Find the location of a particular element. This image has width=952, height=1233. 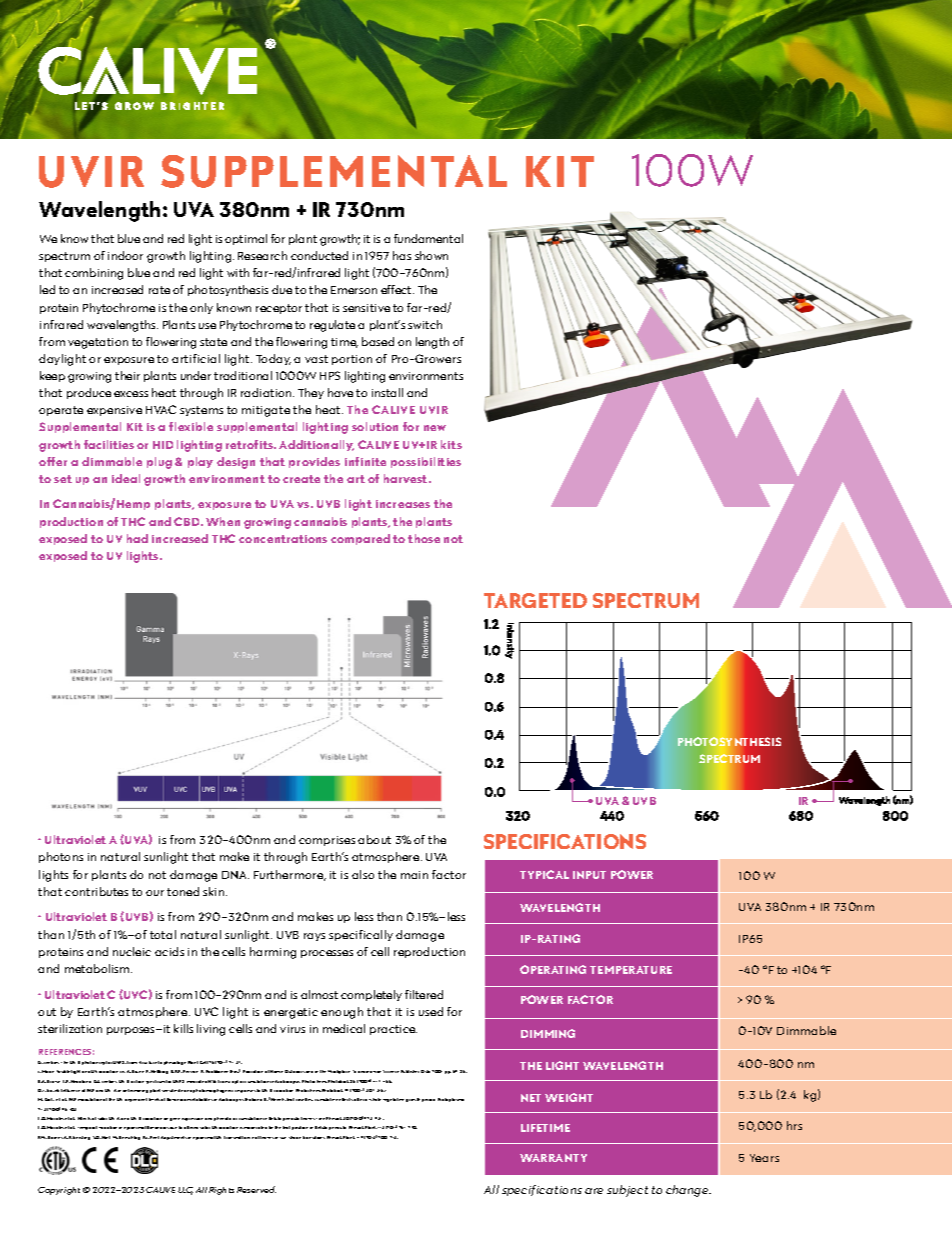

shown is located at coordinates (431, 255).
